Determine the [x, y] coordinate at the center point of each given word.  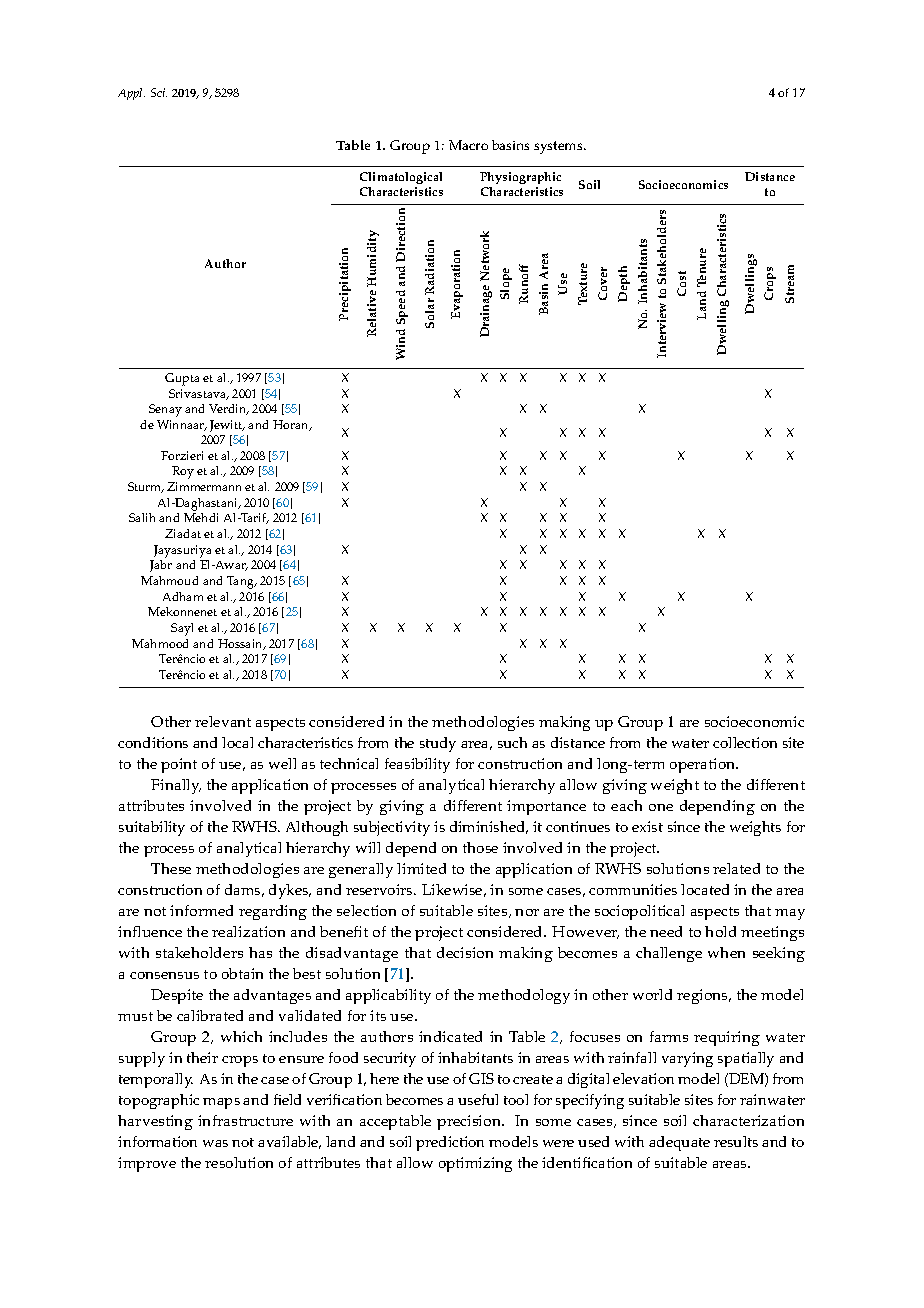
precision [470, 1122]
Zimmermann [204, 486]
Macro [468, 145]
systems [559, 147]
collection [745, 742]
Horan [292, 425]
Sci [159, 92]
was [215, 1143]
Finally [176, 786]
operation [704, 765]
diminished [489, 827]
